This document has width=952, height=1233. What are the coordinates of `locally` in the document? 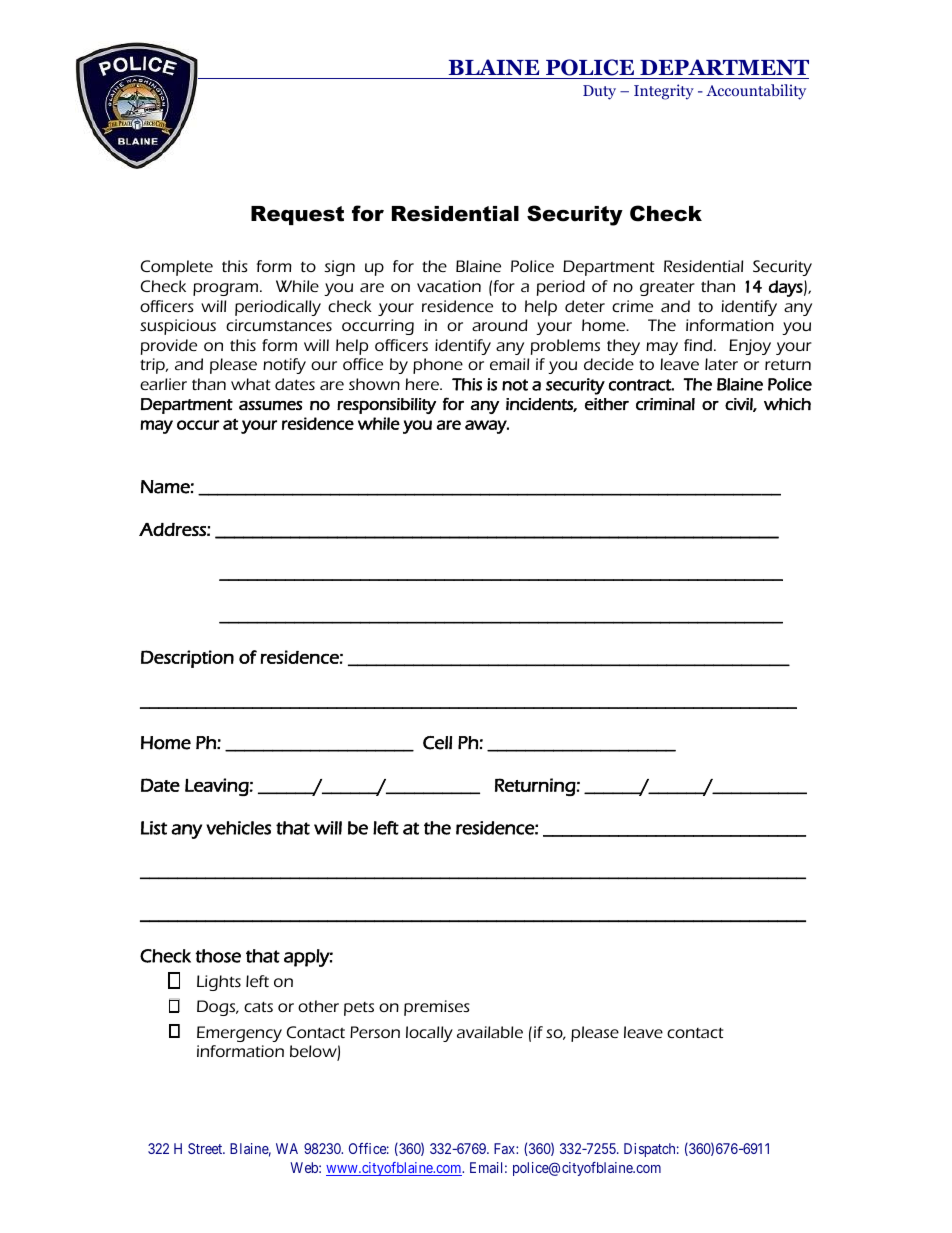 It's located at (429, 1034).
